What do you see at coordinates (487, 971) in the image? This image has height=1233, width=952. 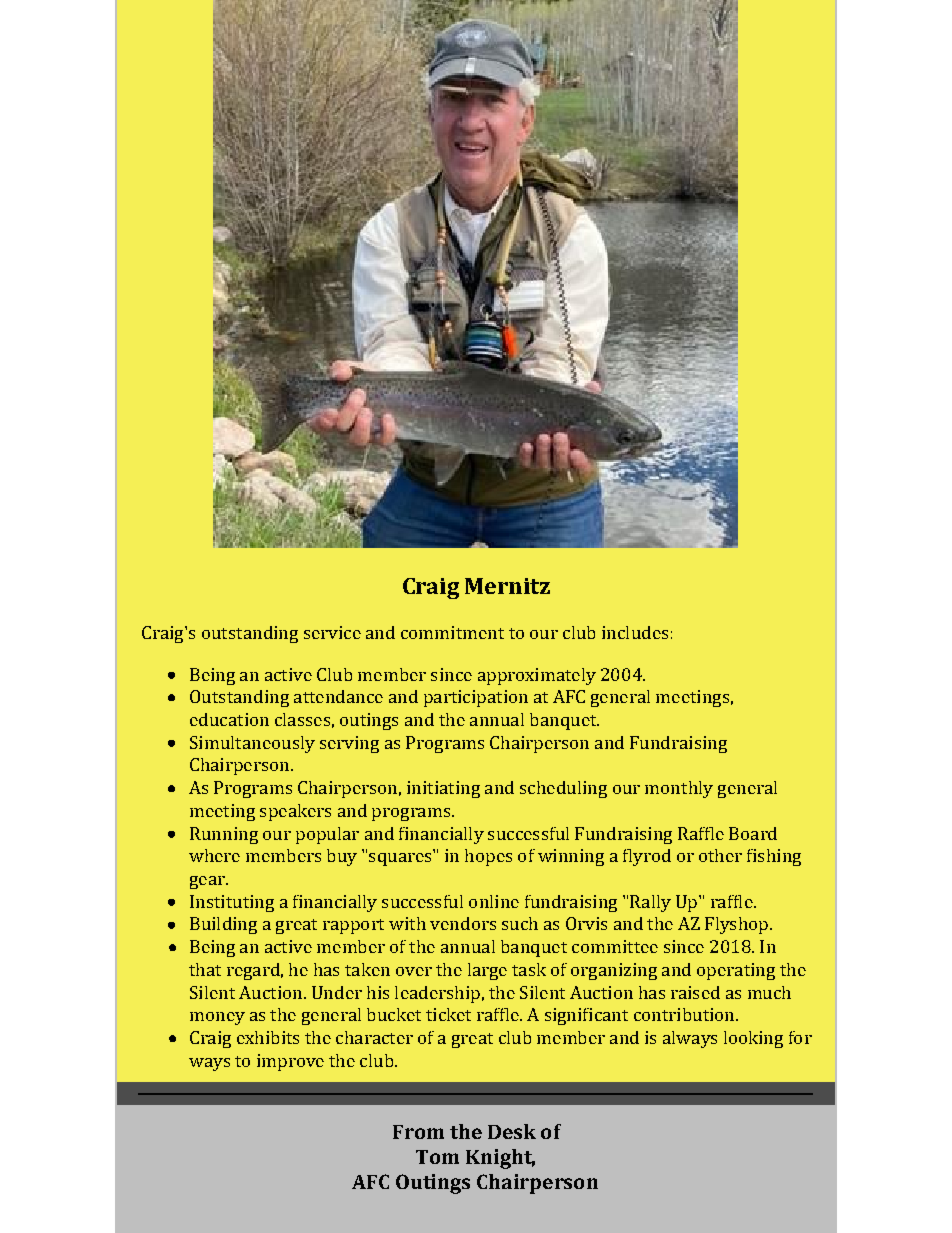 I see `large` at bounding box center [487, 971].
